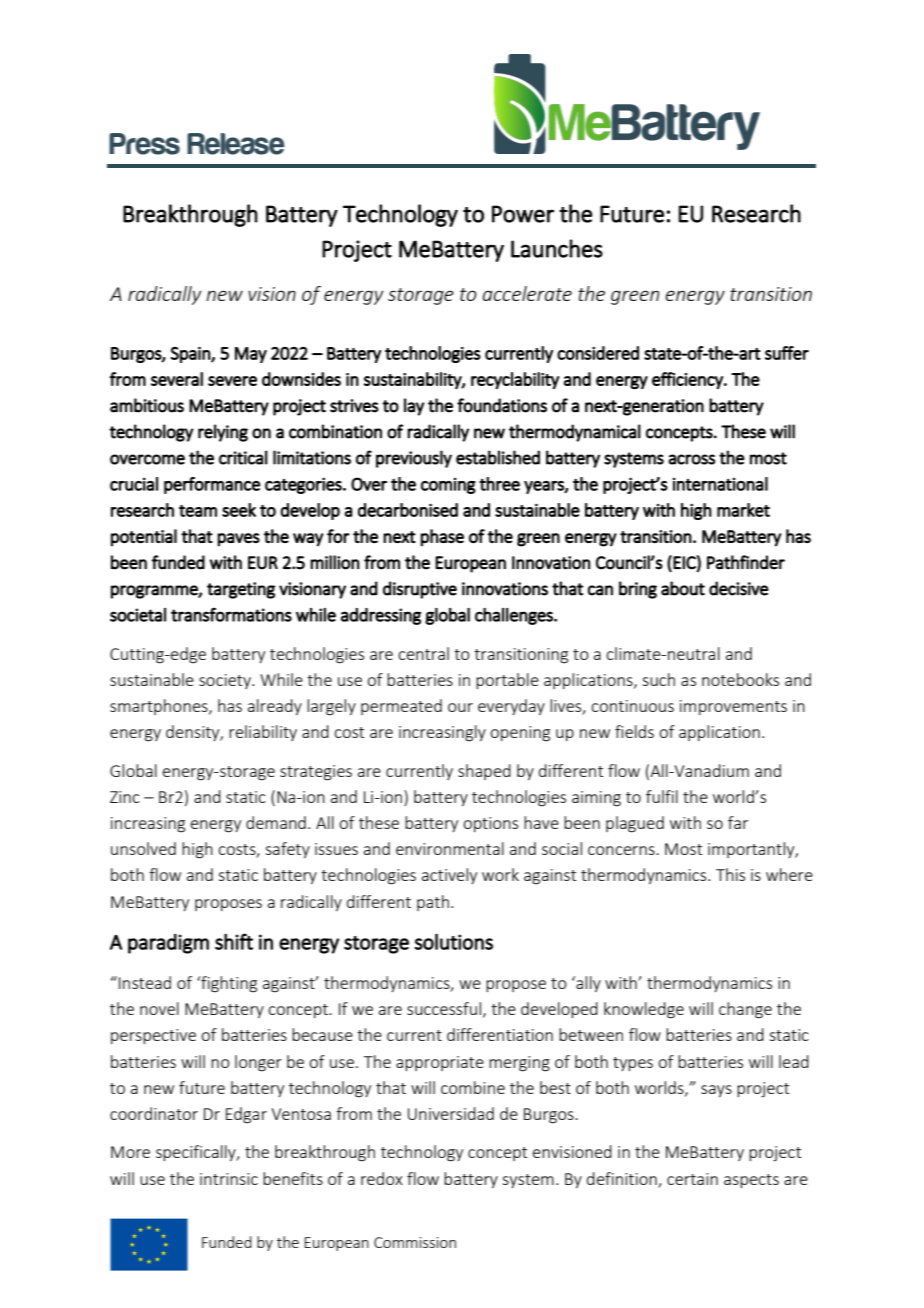  What do you see at coordinates (236, 144) in the screenshot?
I see `Release` at bounding box center [236, 144].
